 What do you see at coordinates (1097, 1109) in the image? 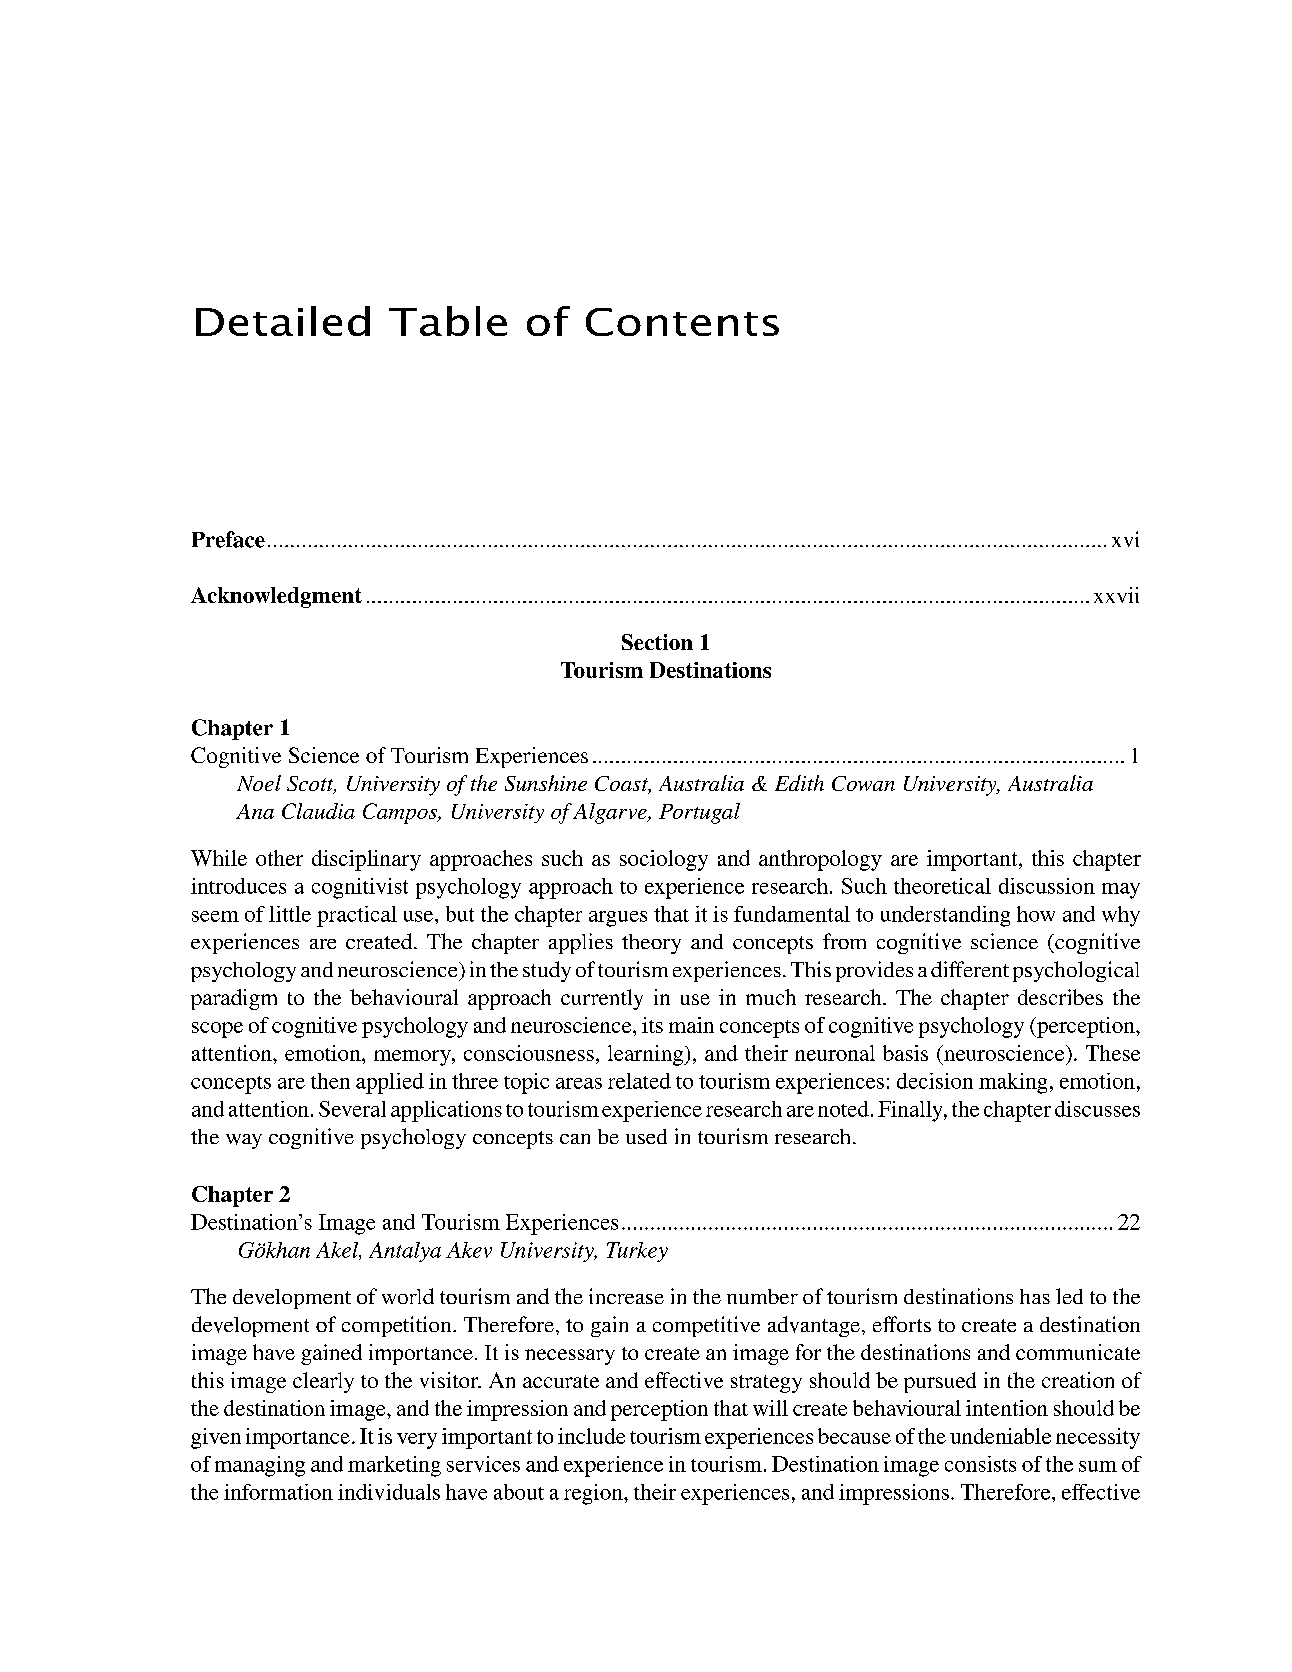
I see `discusses` at bounding box center [1097, 1109].
